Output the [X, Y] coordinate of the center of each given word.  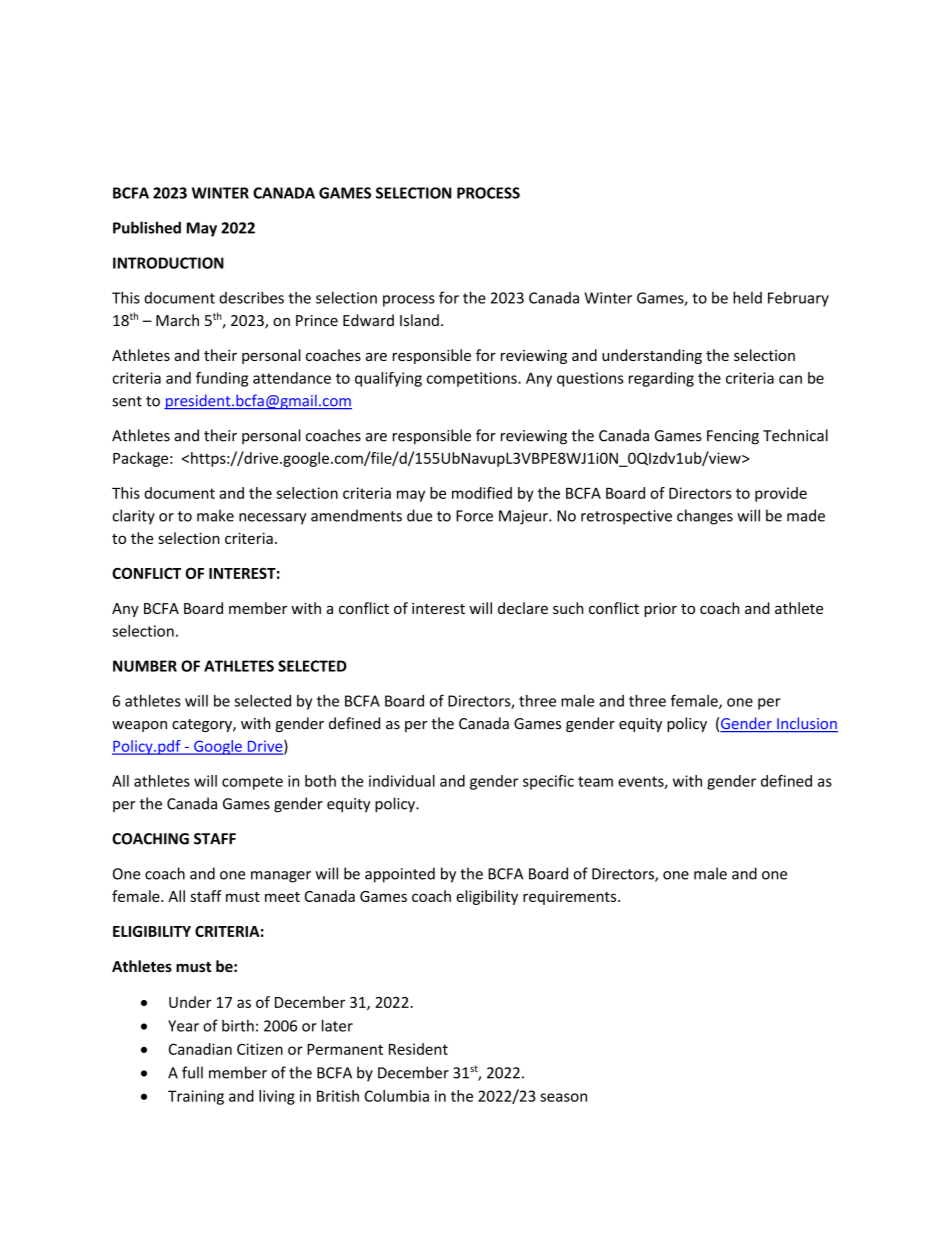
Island [419, 320]
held [747, 297]
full [192, 1072]
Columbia [396, 1096]
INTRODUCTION [168, 263]
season [563, 1097]
